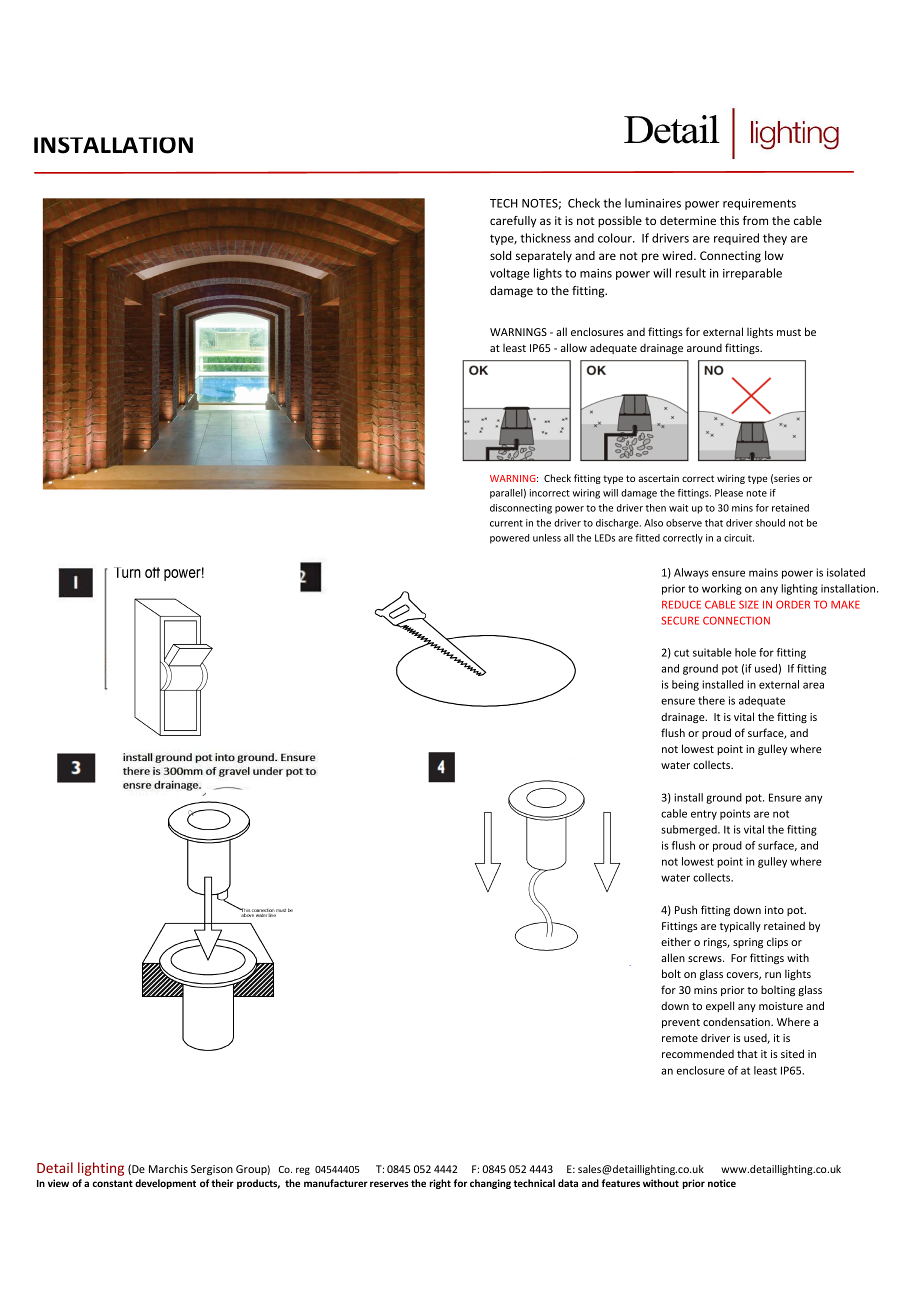 The height and width of the page is (1308, 924). Describe the element at coordinates (547, 538) in the page. I see `unless` at that location.
